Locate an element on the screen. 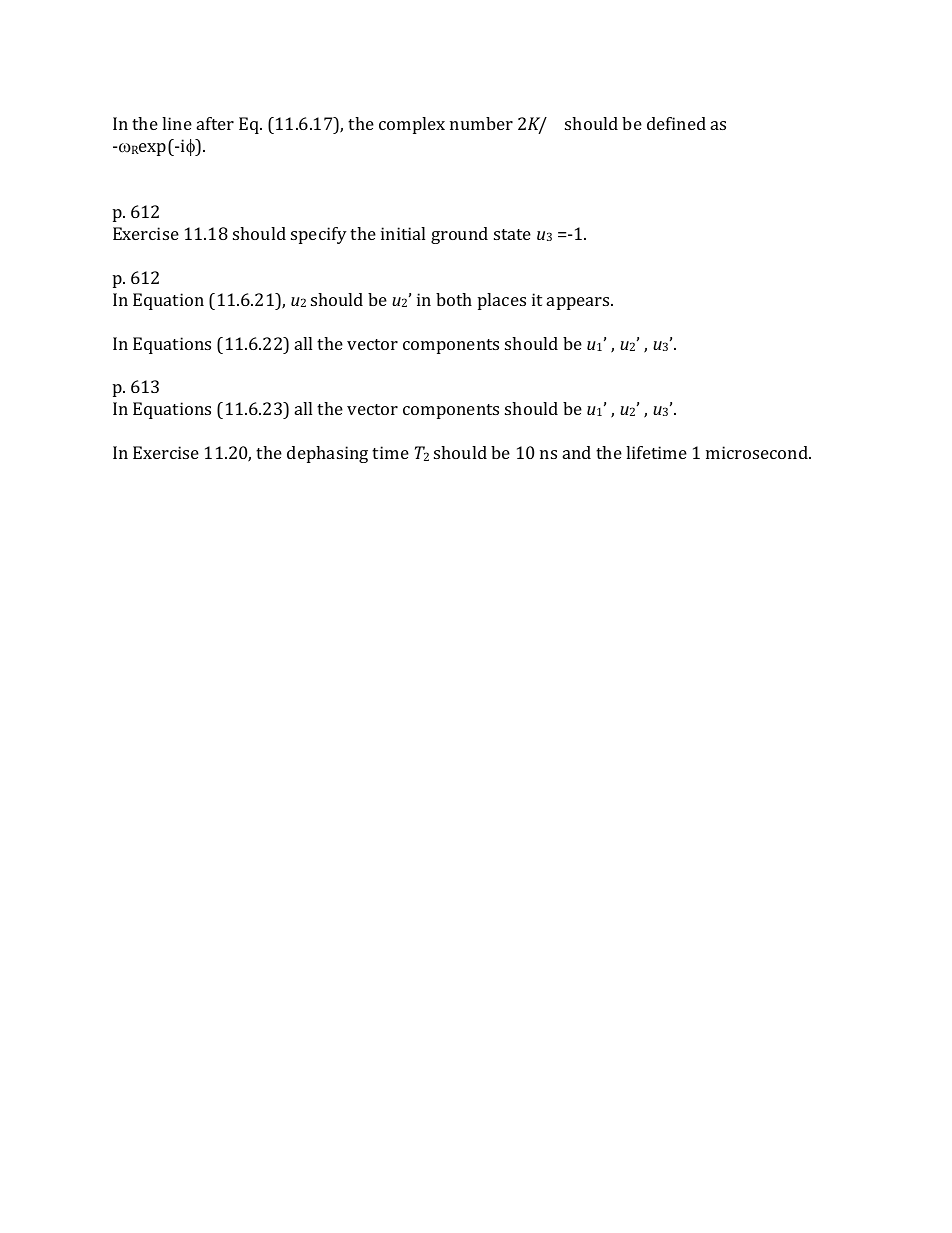  defined is located at coordinates (676, 123).
